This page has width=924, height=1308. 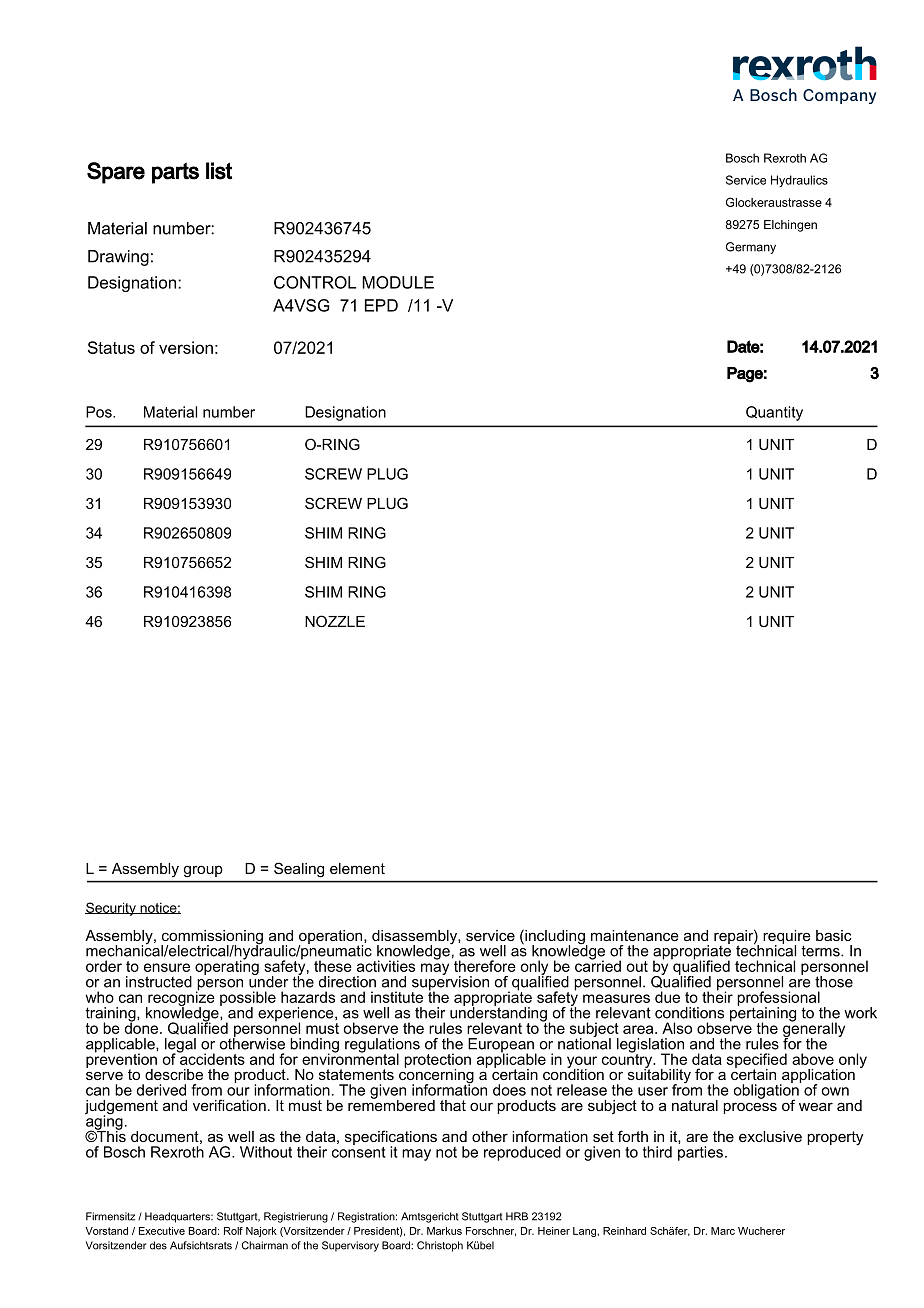 What do you see at coordinates (175, 173) in the page?
I see `parts` at bounding box center [175, 173].
